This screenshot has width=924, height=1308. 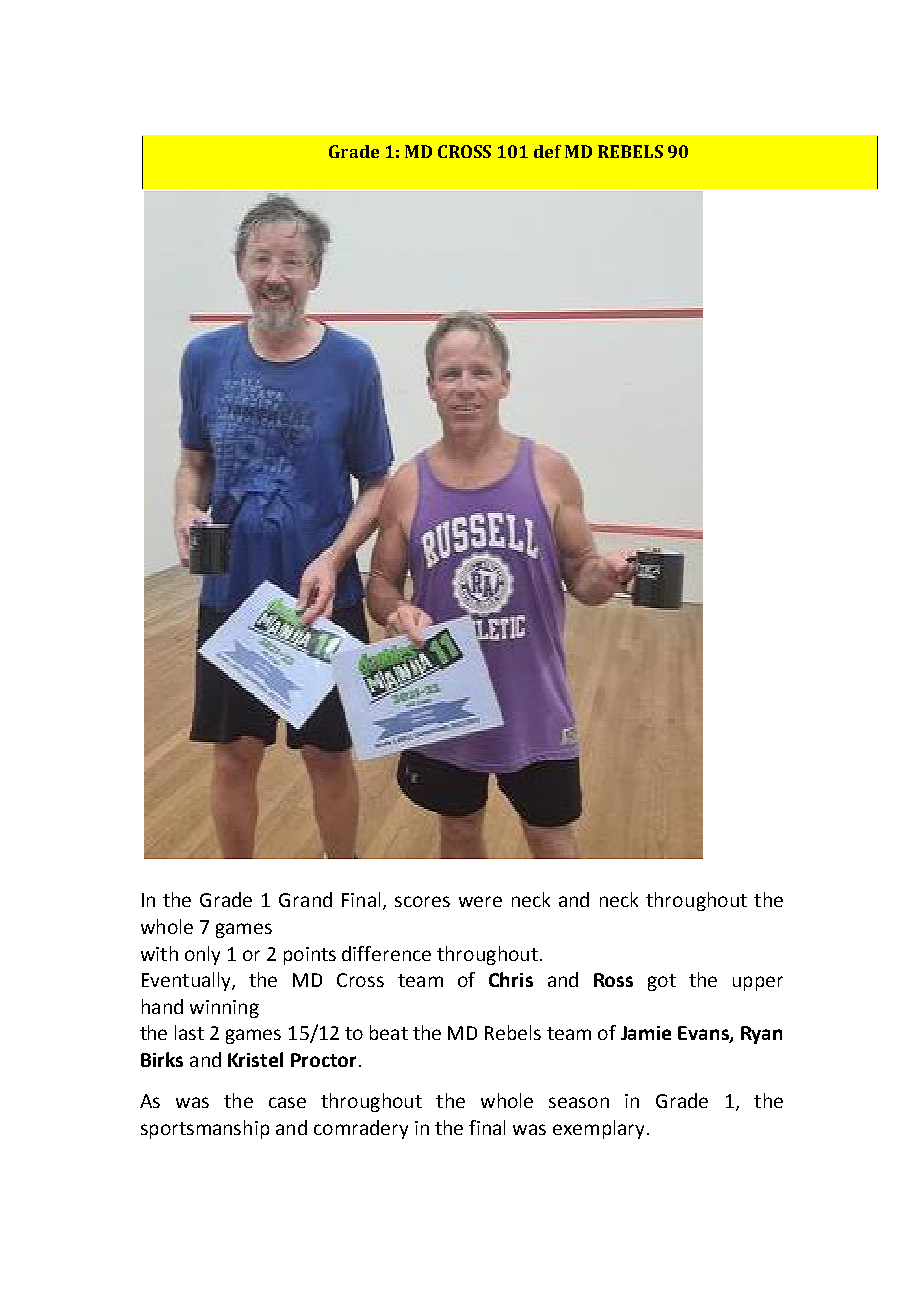 What do you see at coordinates (646, 1033) in the screenshot?
I see `Jamie` at bounding box center [646, 1033].
